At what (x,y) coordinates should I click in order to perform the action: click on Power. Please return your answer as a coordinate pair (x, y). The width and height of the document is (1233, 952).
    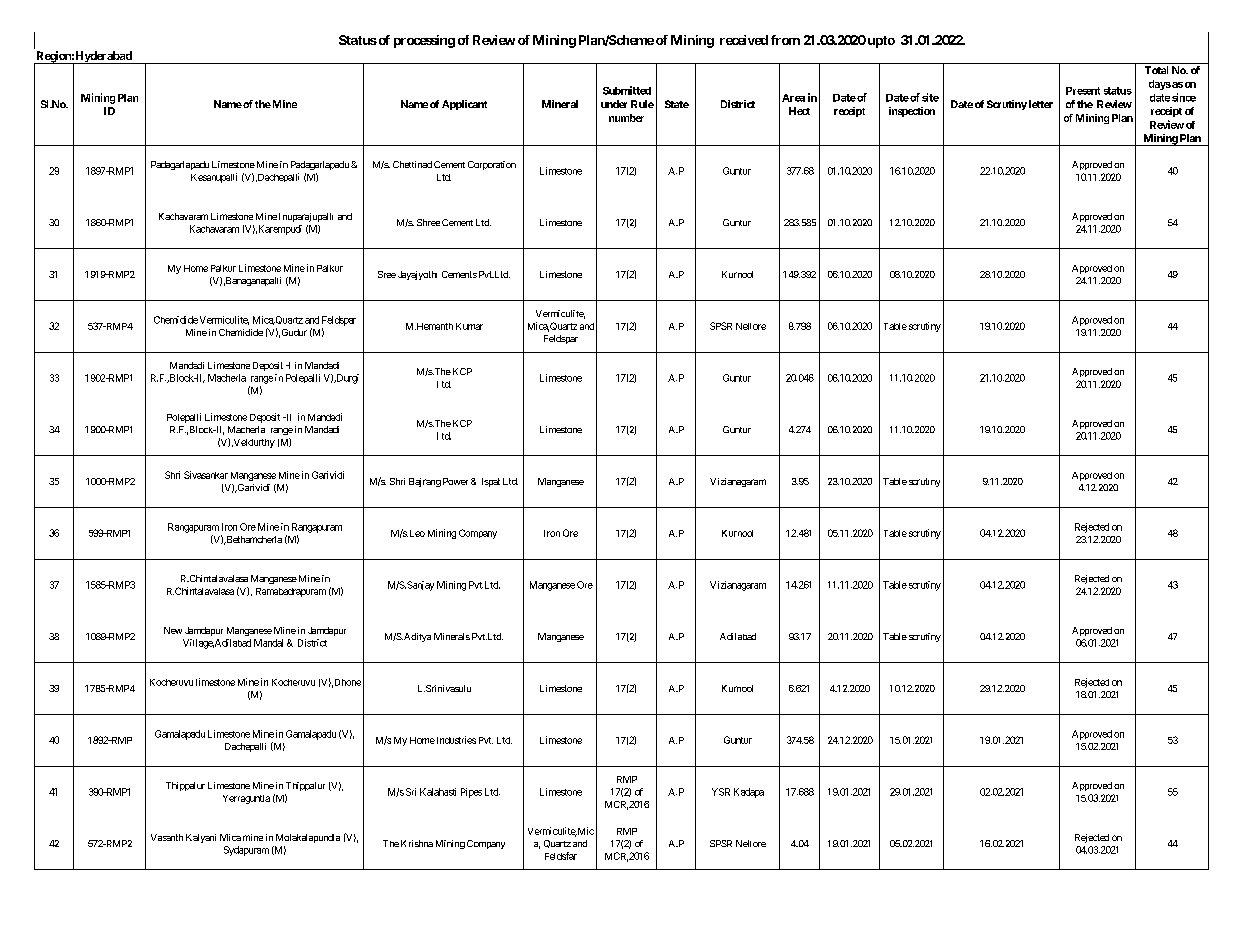
    Looking at the image, I should click on (455, 481).
